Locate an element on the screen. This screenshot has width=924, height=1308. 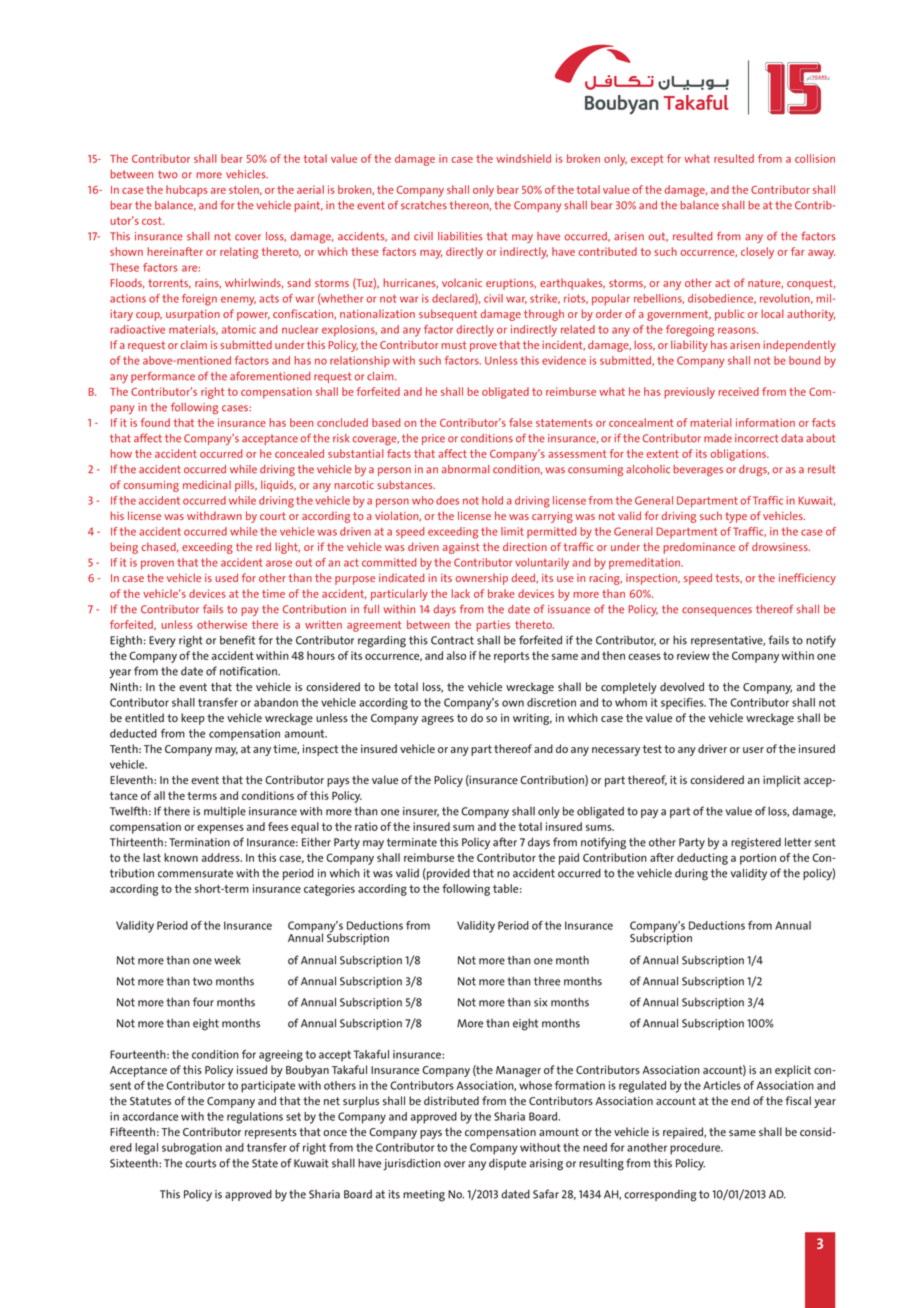
received is located at coordinates (738, 391).
